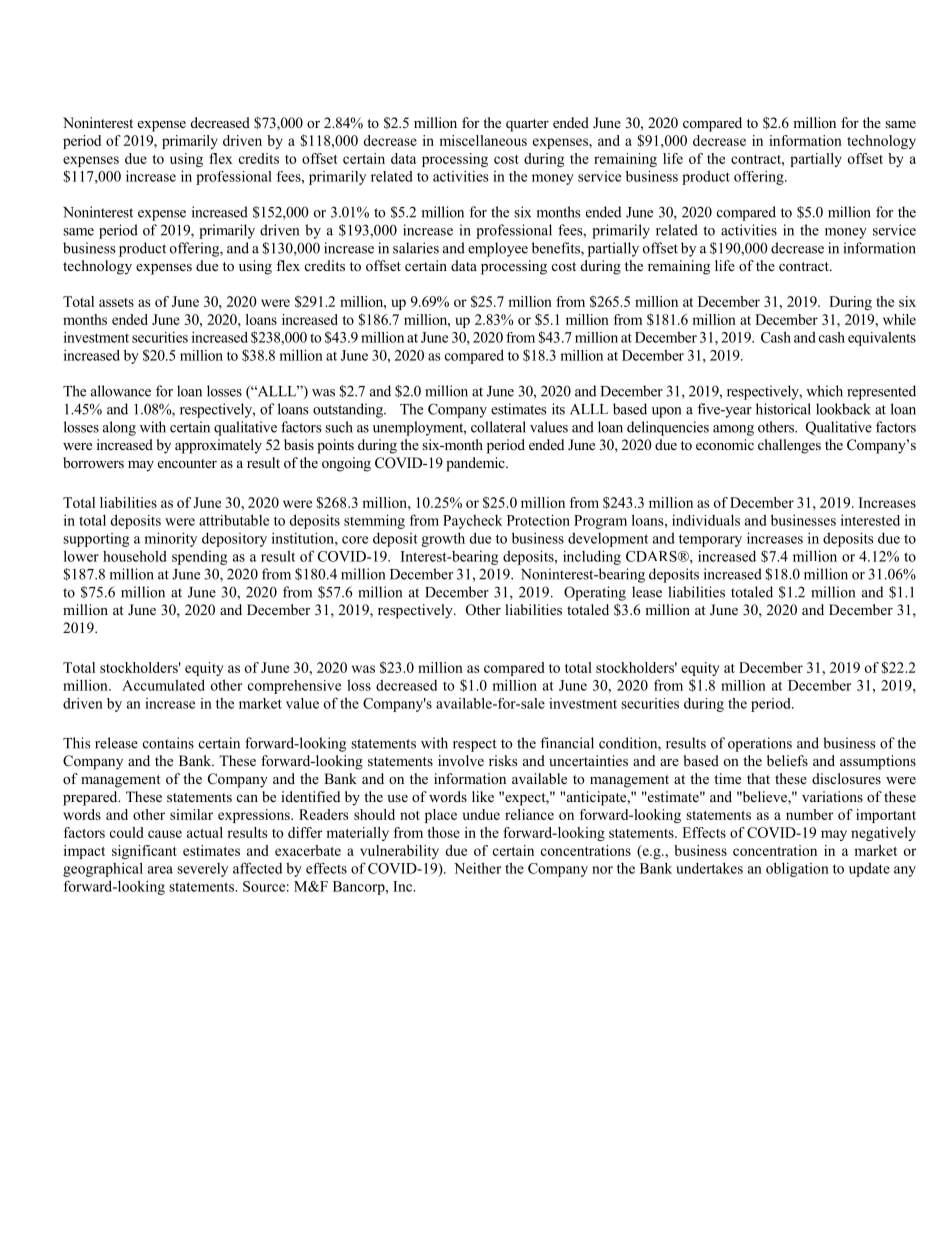  I want to click on miscellaneous, so click(483, 140).
